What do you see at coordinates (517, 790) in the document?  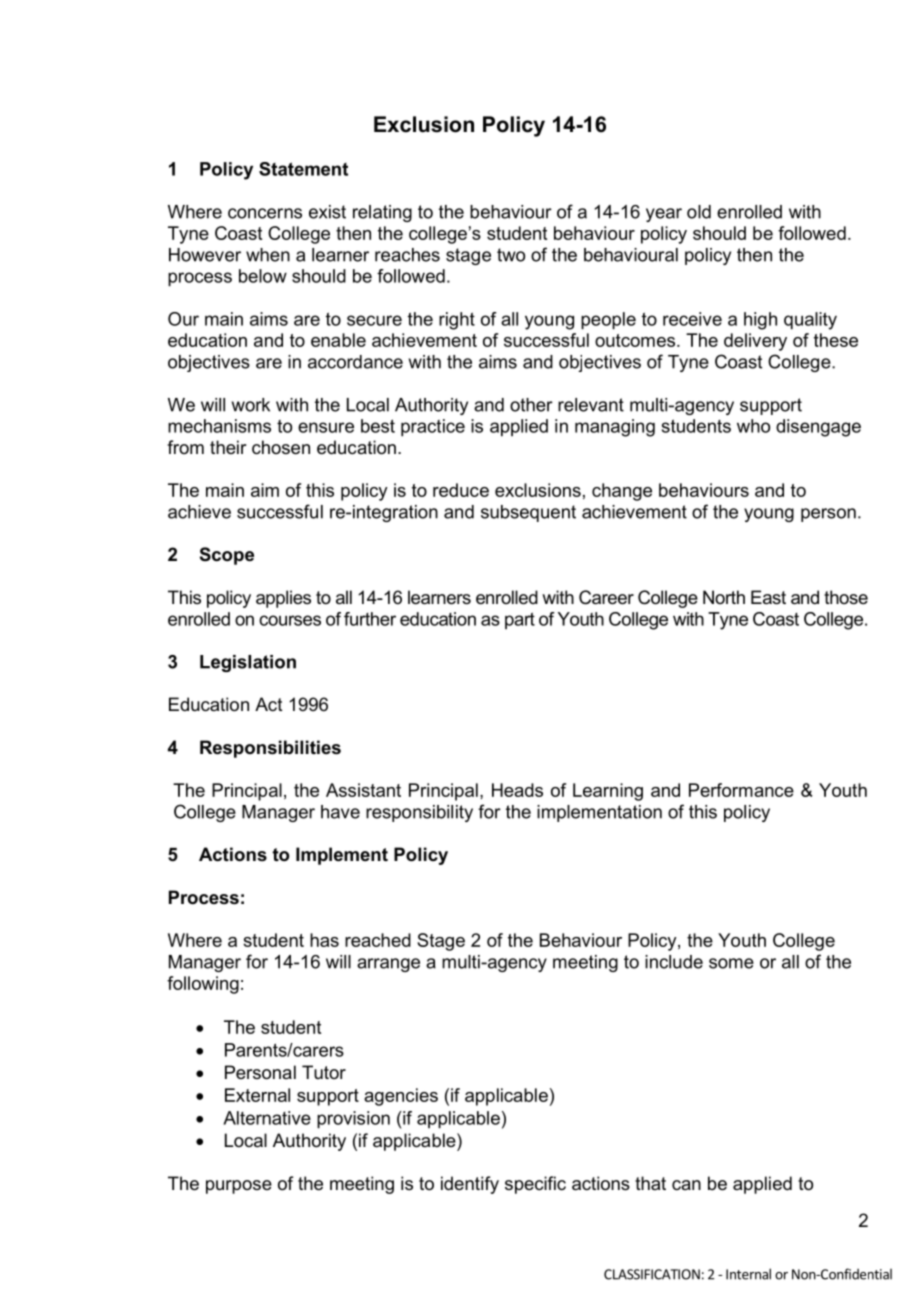 I see `Heads` at bounding box center [517, 790].
